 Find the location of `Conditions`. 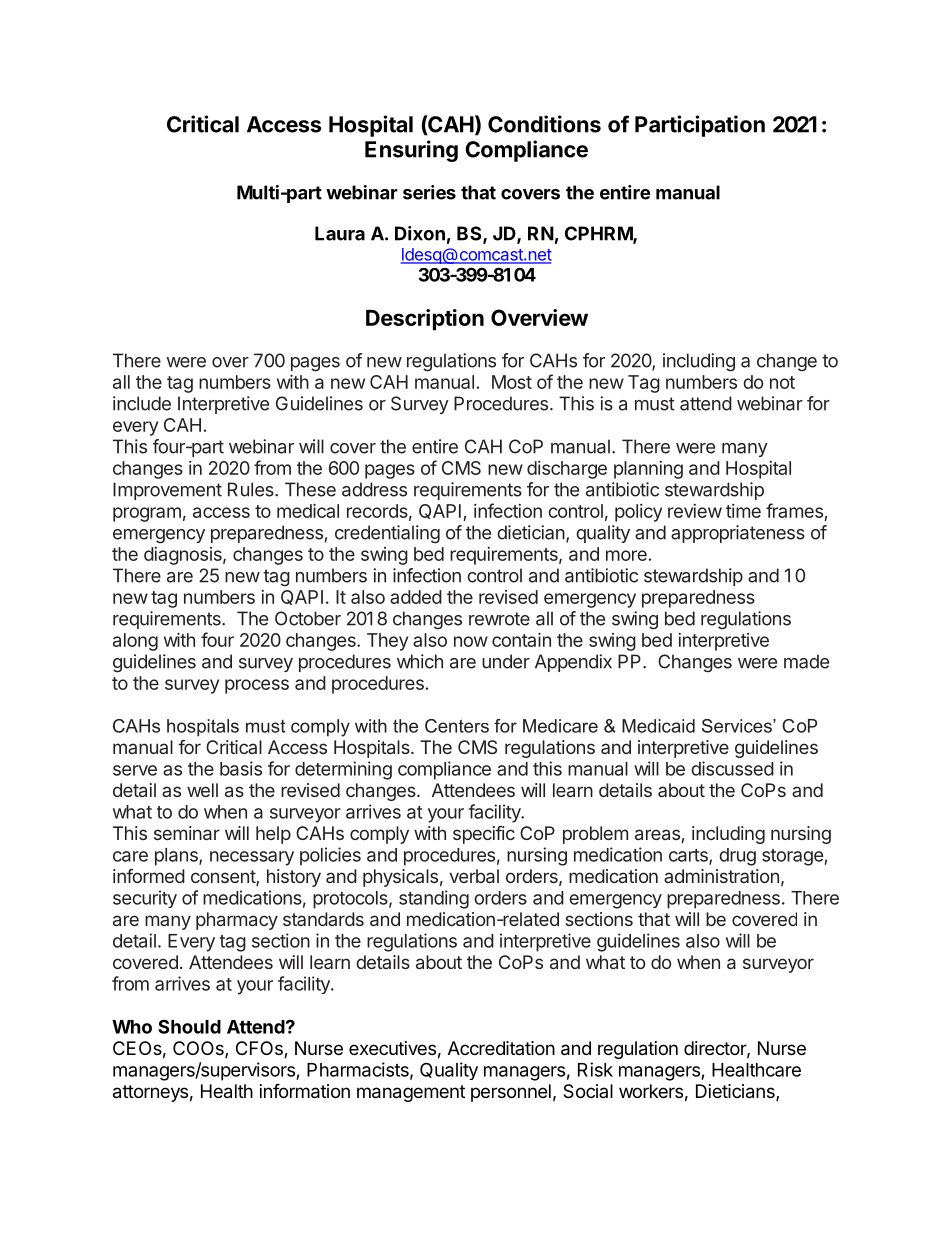

Conditions is located at coordinates (544, 124).
